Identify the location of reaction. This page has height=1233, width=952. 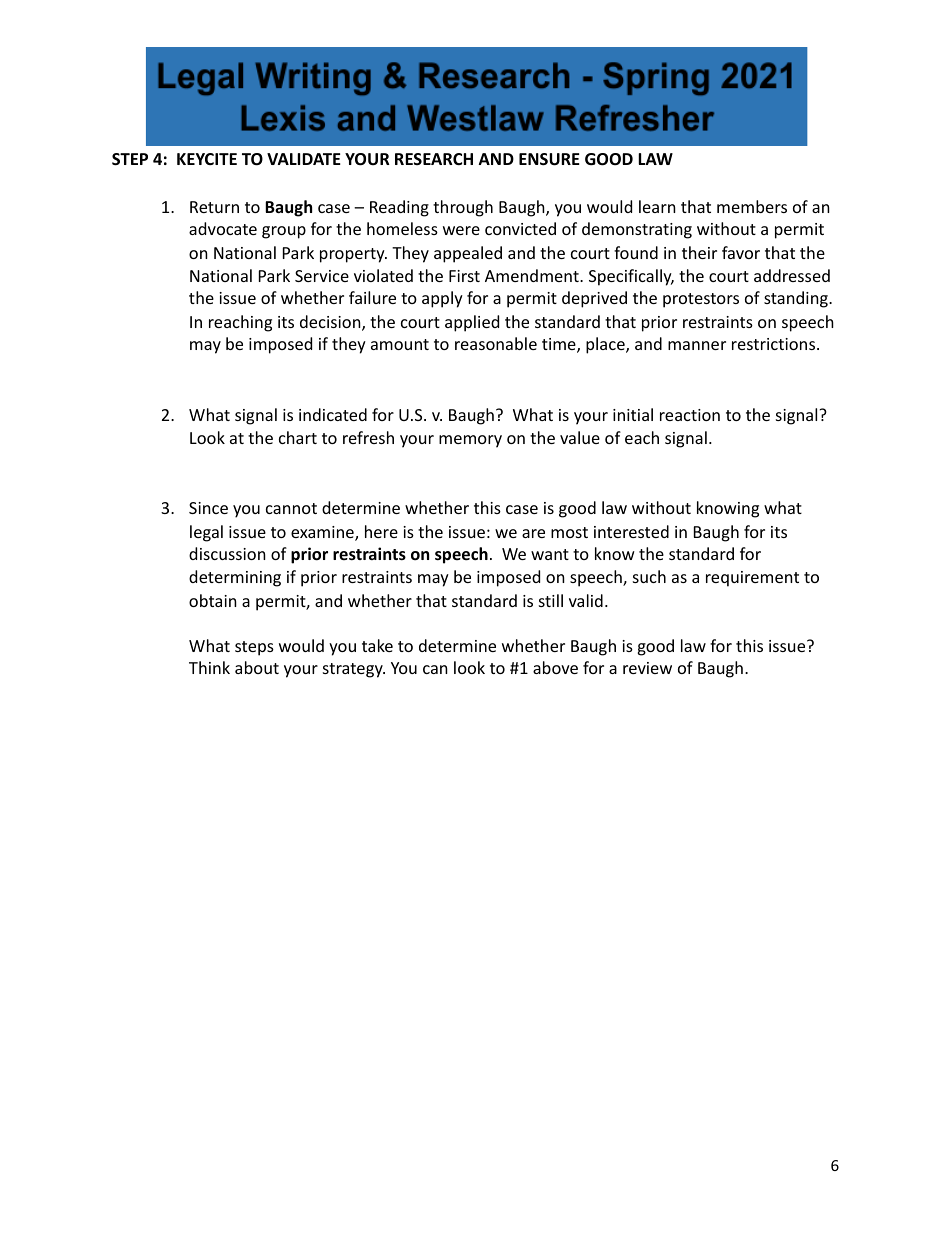
(690, 415).
